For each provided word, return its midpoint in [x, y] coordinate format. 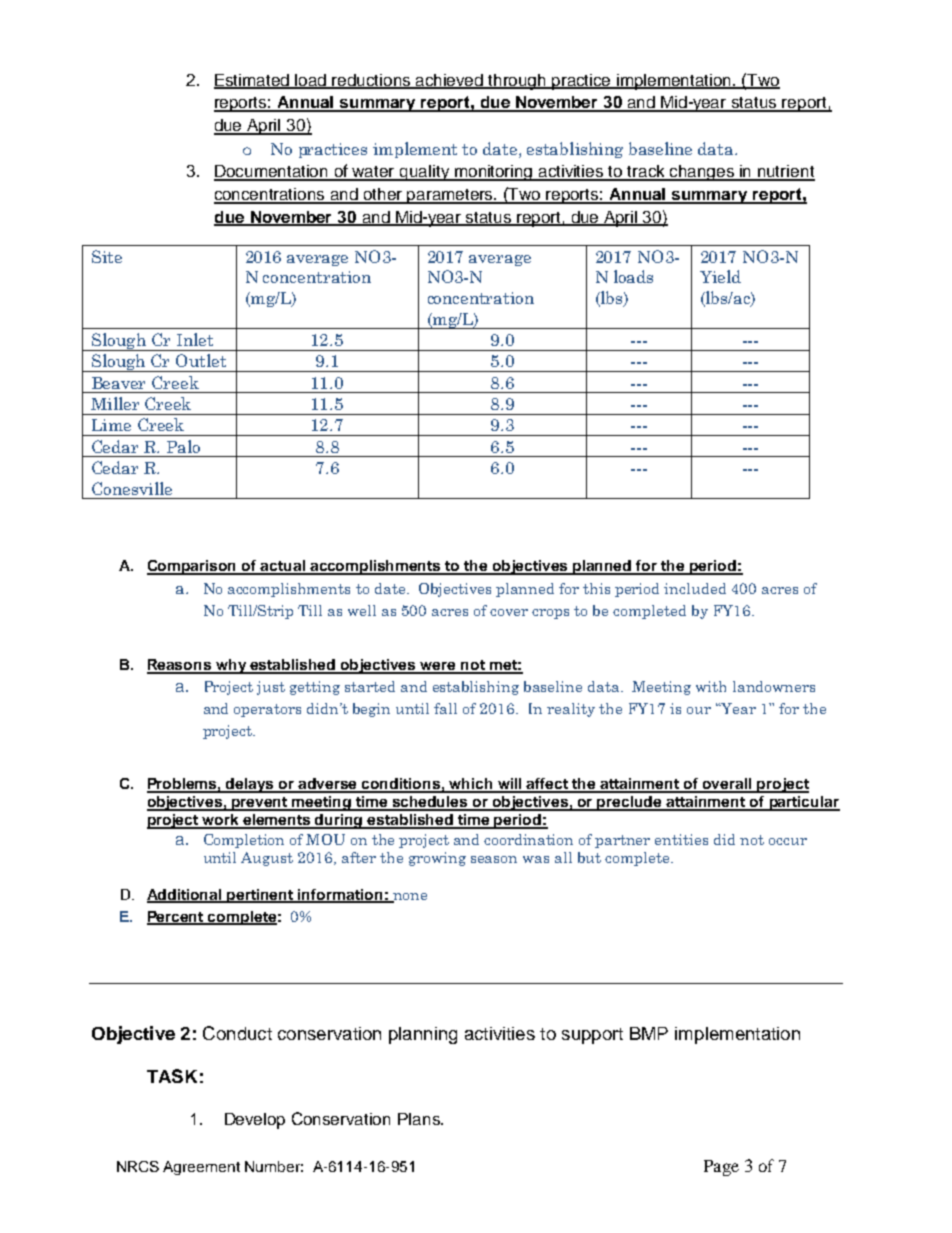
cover [509, 612]
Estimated [253, 81]
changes [702, 173]
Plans [420, 1119]
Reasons [180, 666]
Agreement [201, 1168]
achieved [450, 81]
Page [721, 1168]
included [695, 588]
